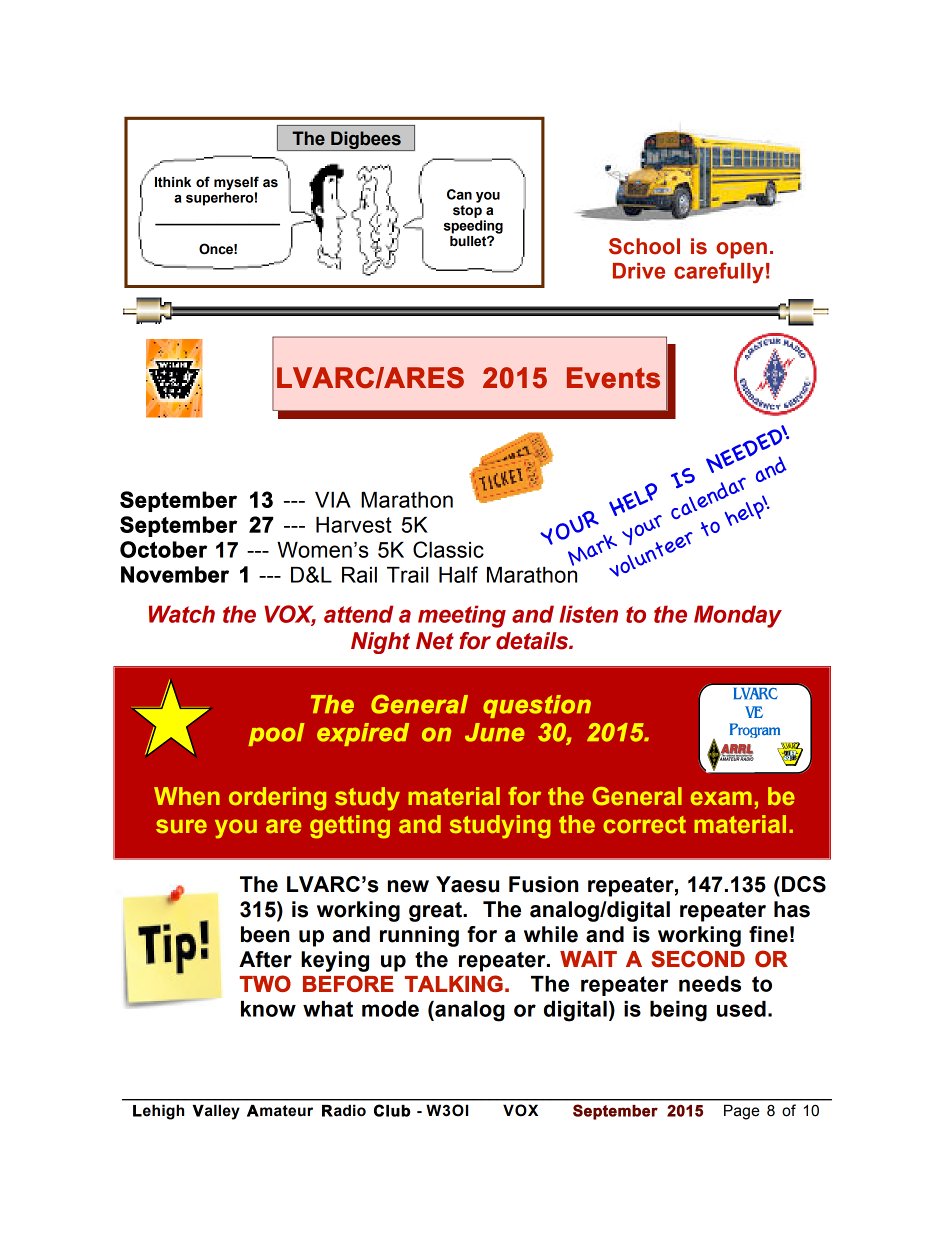 Image resolution: width=952 pixels, height=1233 pixels. I want to click on open, so click(741, 250).
